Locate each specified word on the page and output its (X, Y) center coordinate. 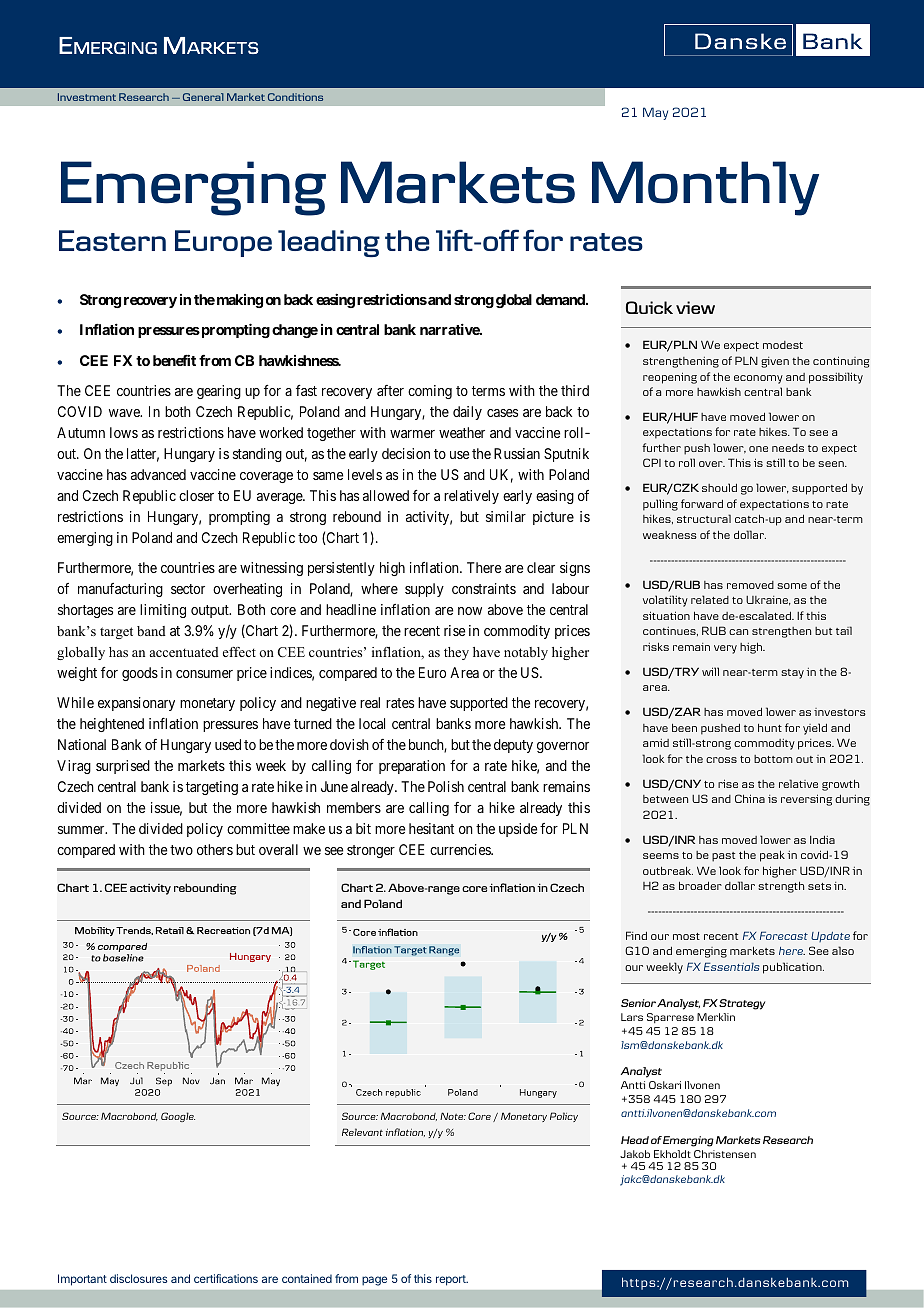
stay (792, 674)
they (456, 653)
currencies (461, 849)
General (203, 97)
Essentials (732, 966)
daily (467, 413)
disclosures (138, 1278)
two (181, 850)
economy (758, 379)
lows (124, 432)
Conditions (295, 97)
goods (140, 674)
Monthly (705, 188)
